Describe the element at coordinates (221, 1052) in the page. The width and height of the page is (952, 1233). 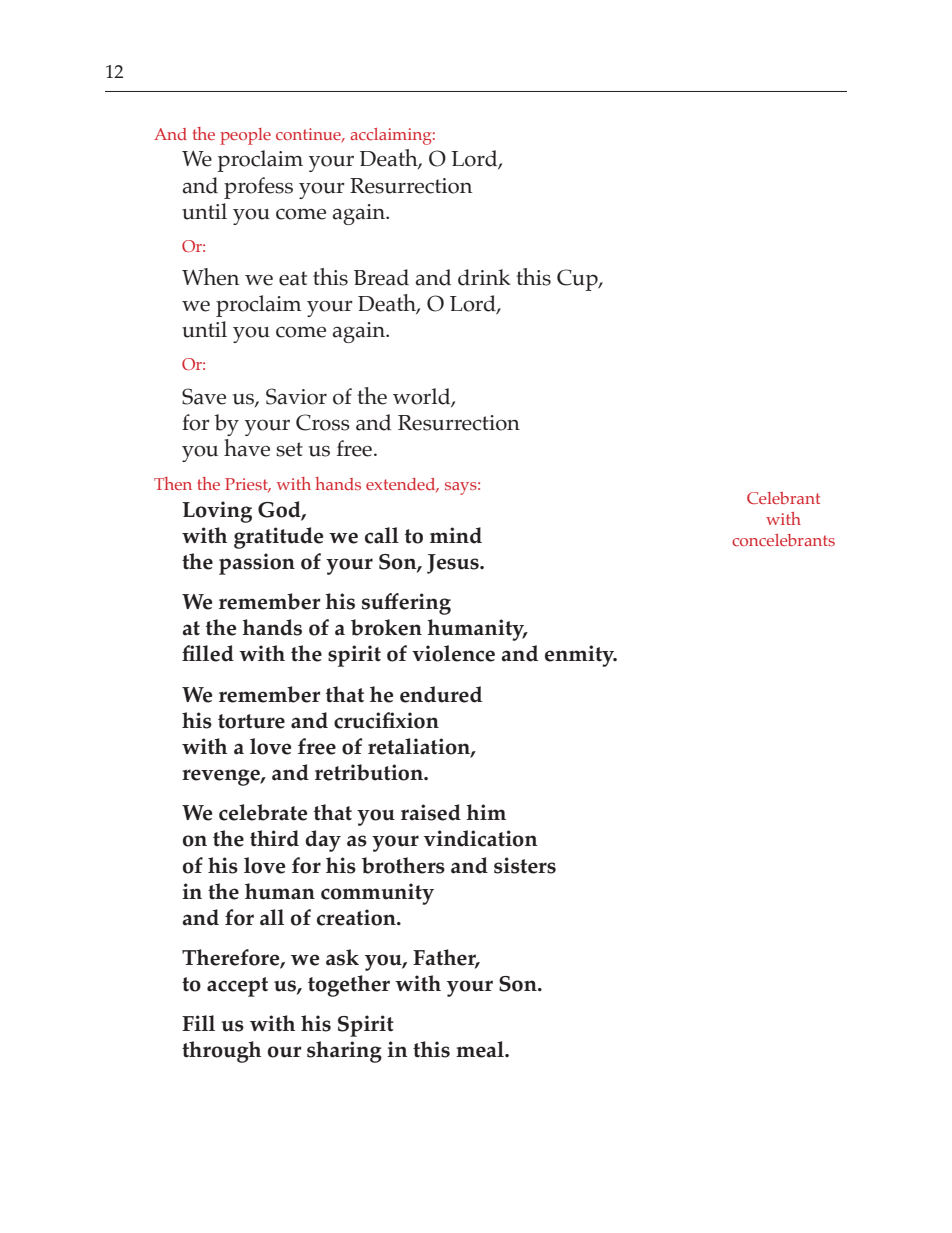
I see `through` at that location.
